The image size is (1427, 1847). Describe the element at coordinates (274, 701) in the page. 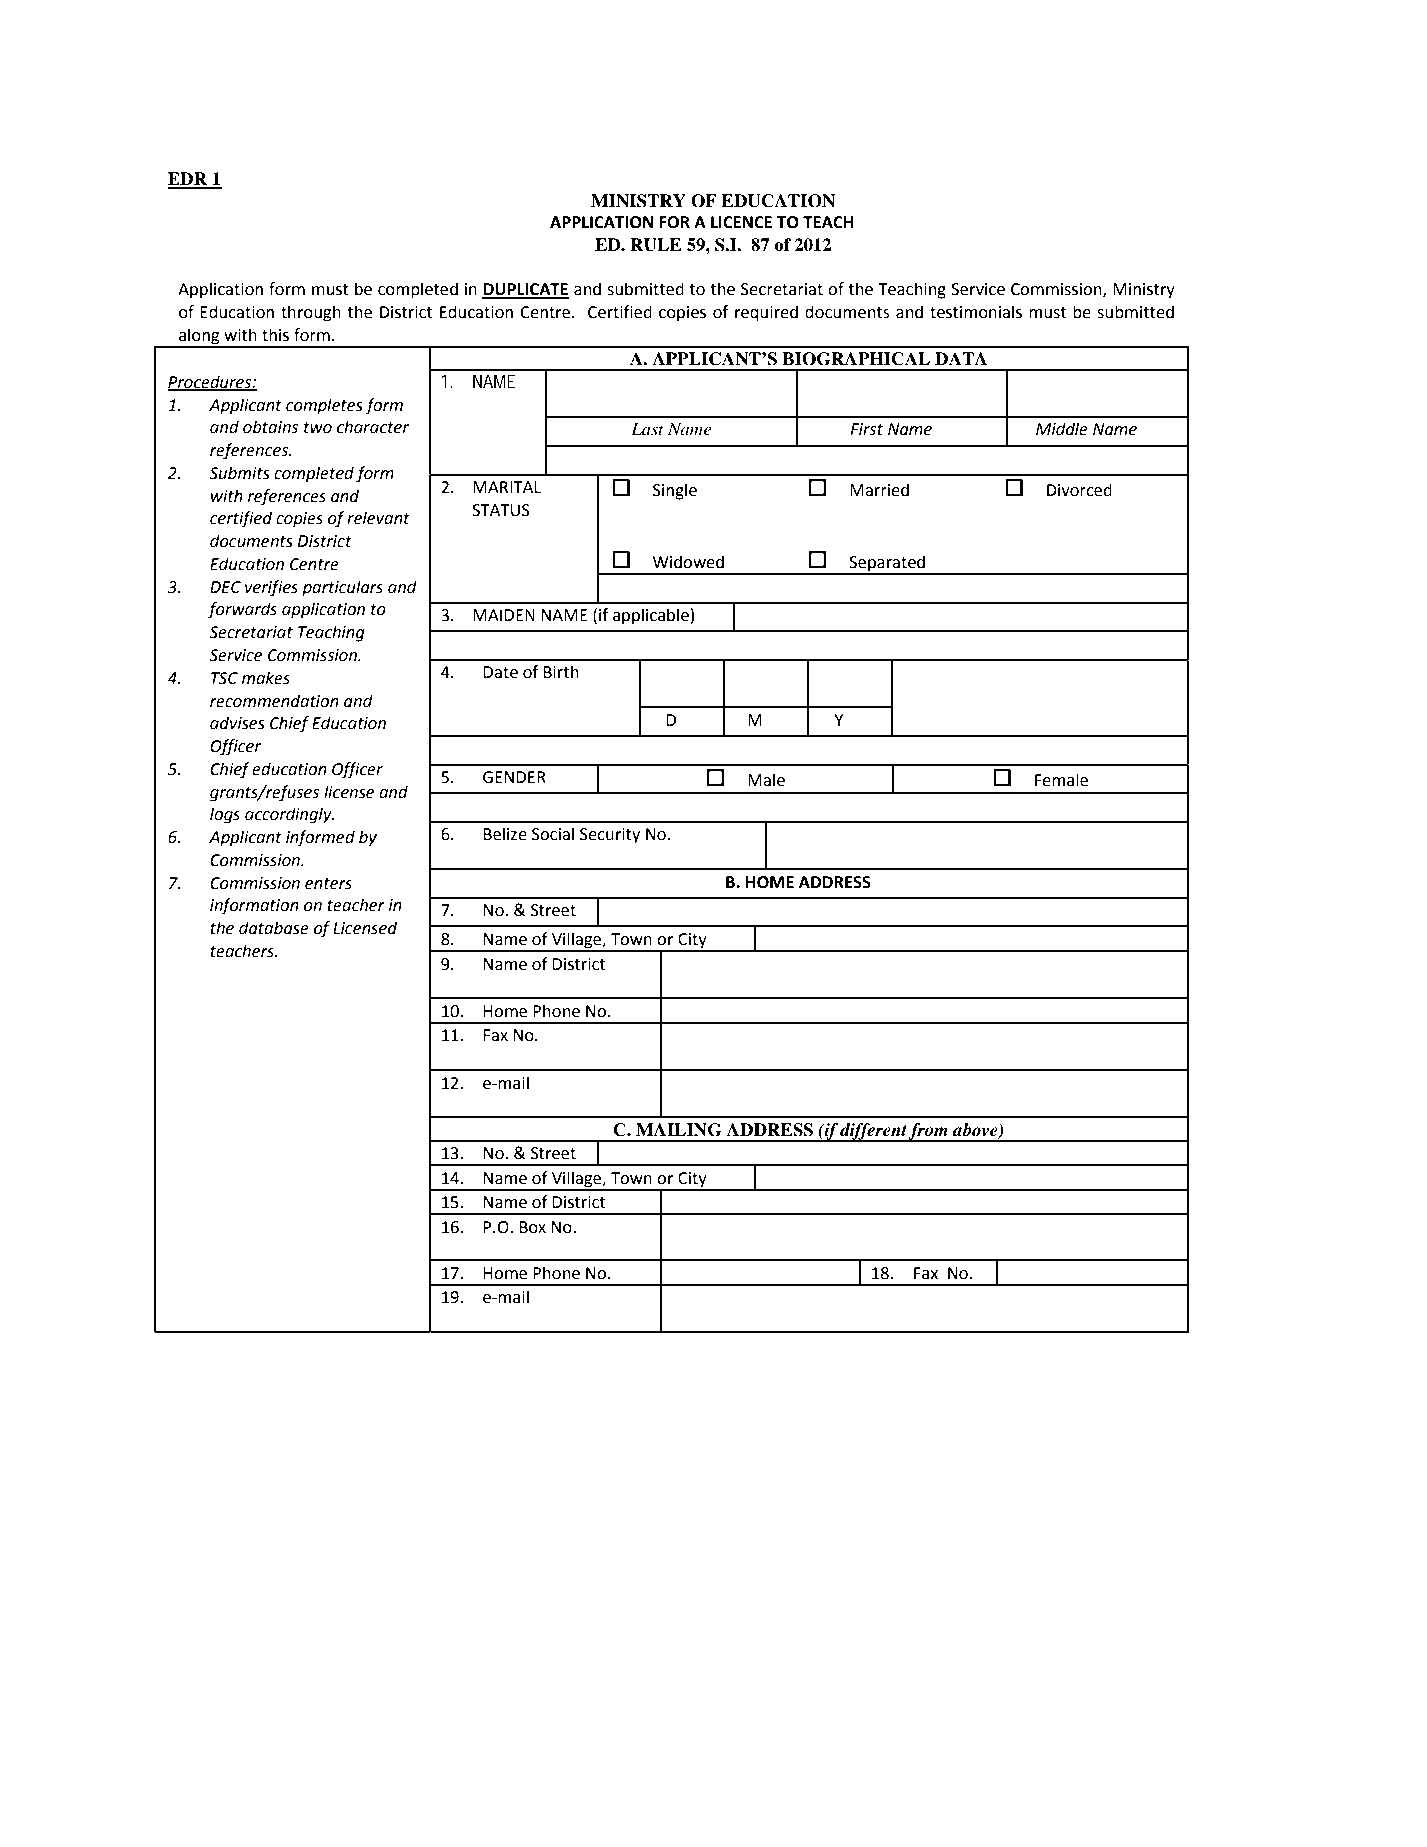

I see `recommendation` at that location.
